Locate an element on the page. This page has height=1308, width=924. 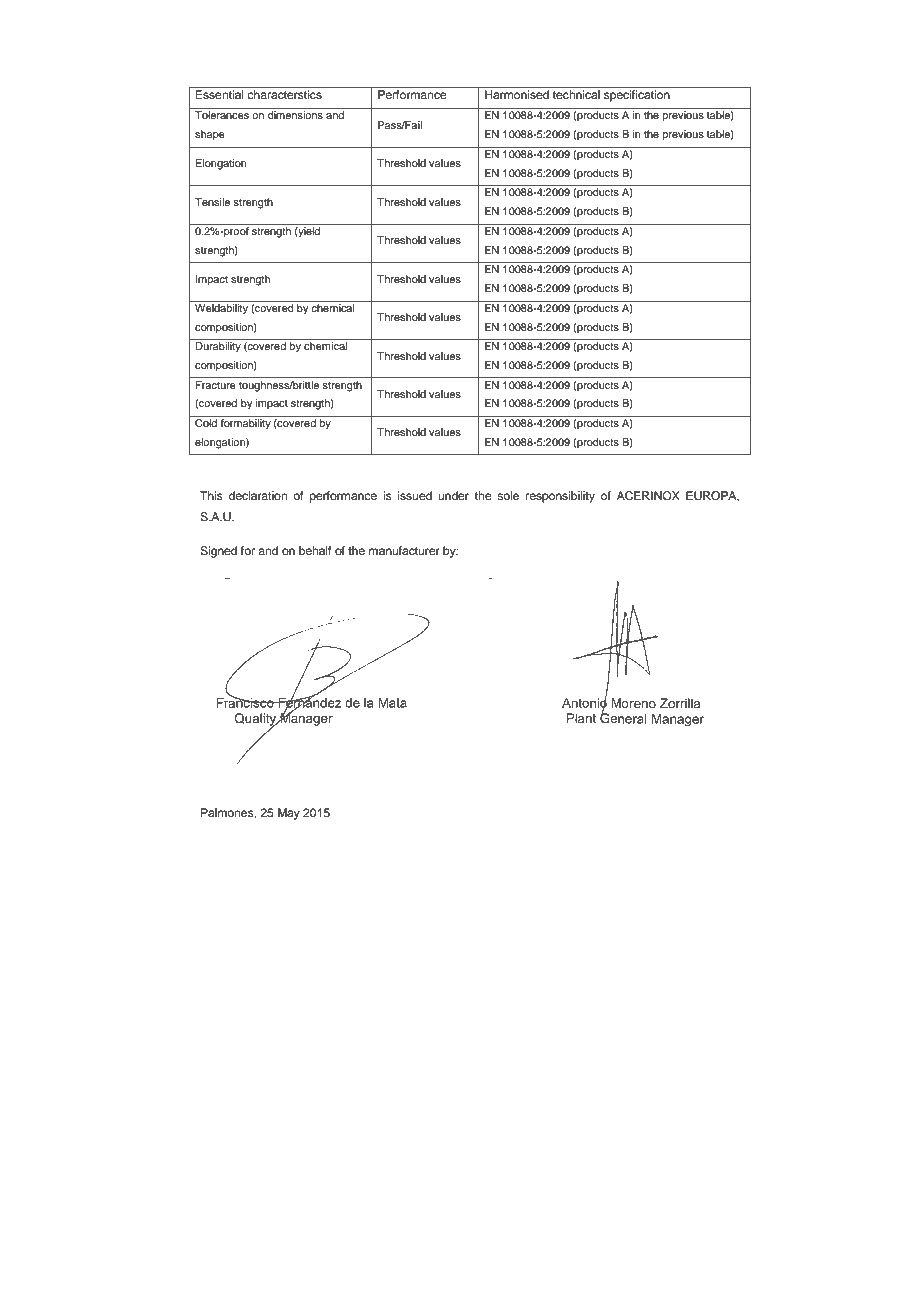
Harmonised is located at coordinates (517, 94).
